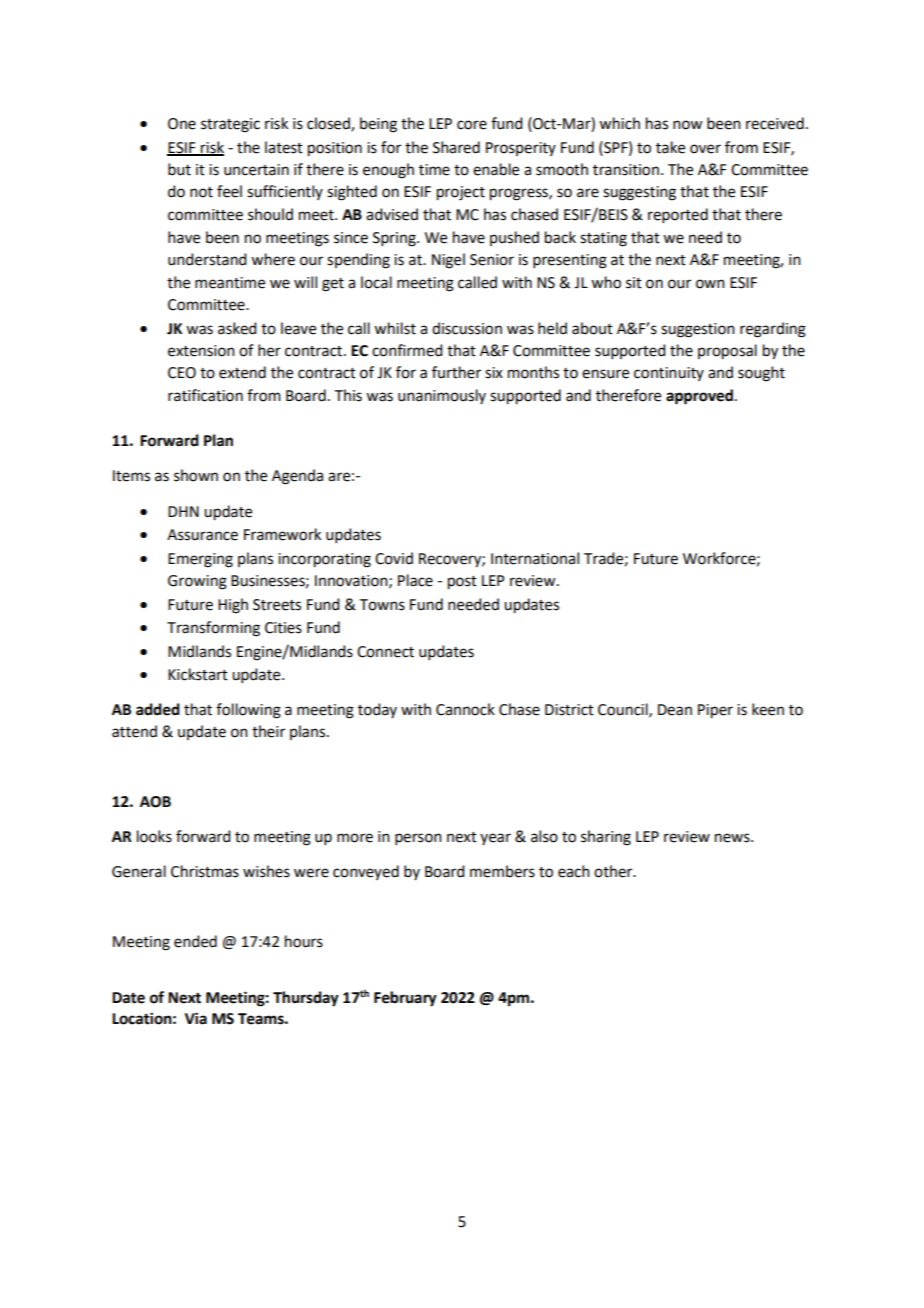 Image resolution: width=924 pixels, height=1308 pixels. Describe the element at coordinates (179, 169) in the document. I see `but` at that location.
